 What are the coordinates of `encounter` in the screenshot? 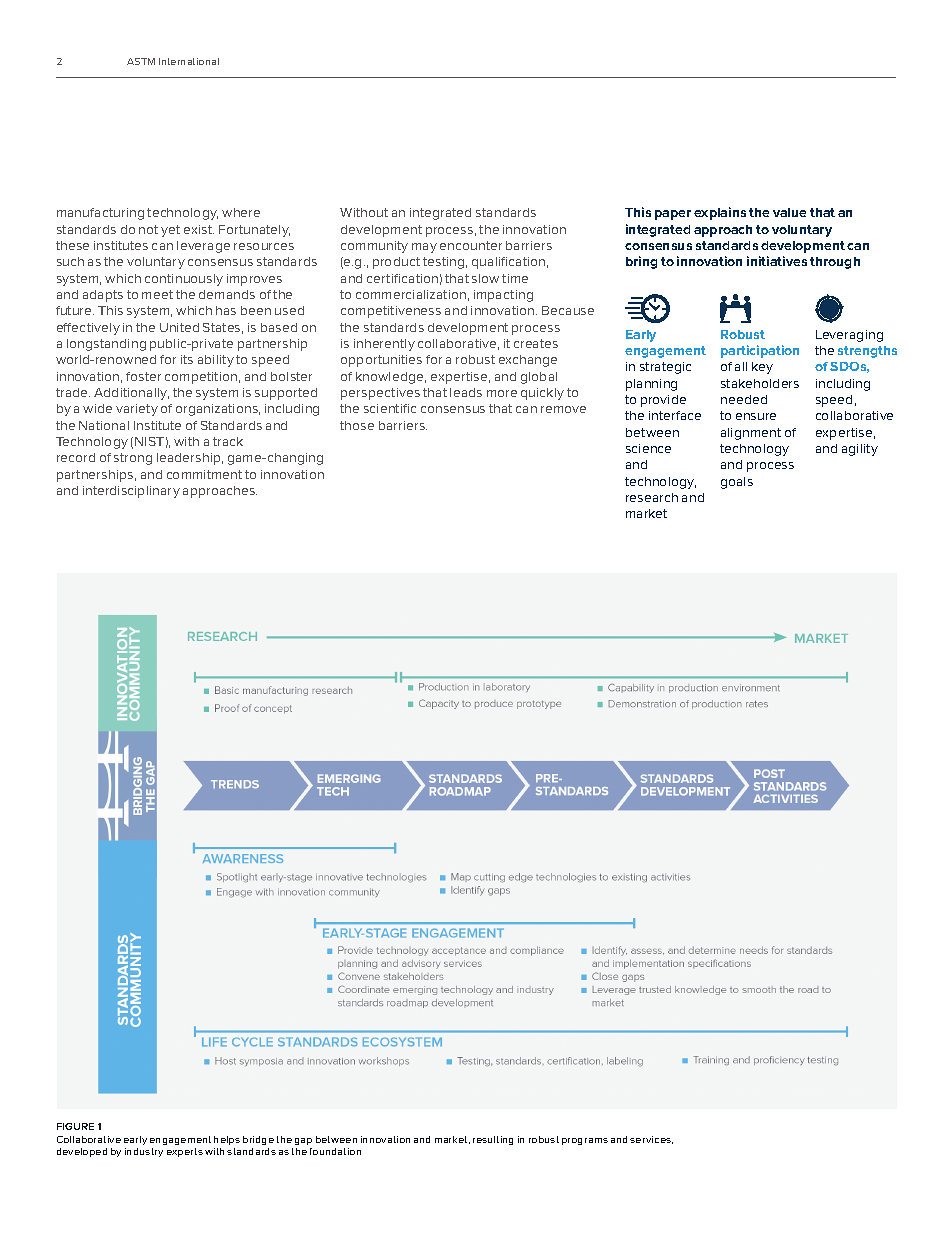 It's located at (471, 245).
